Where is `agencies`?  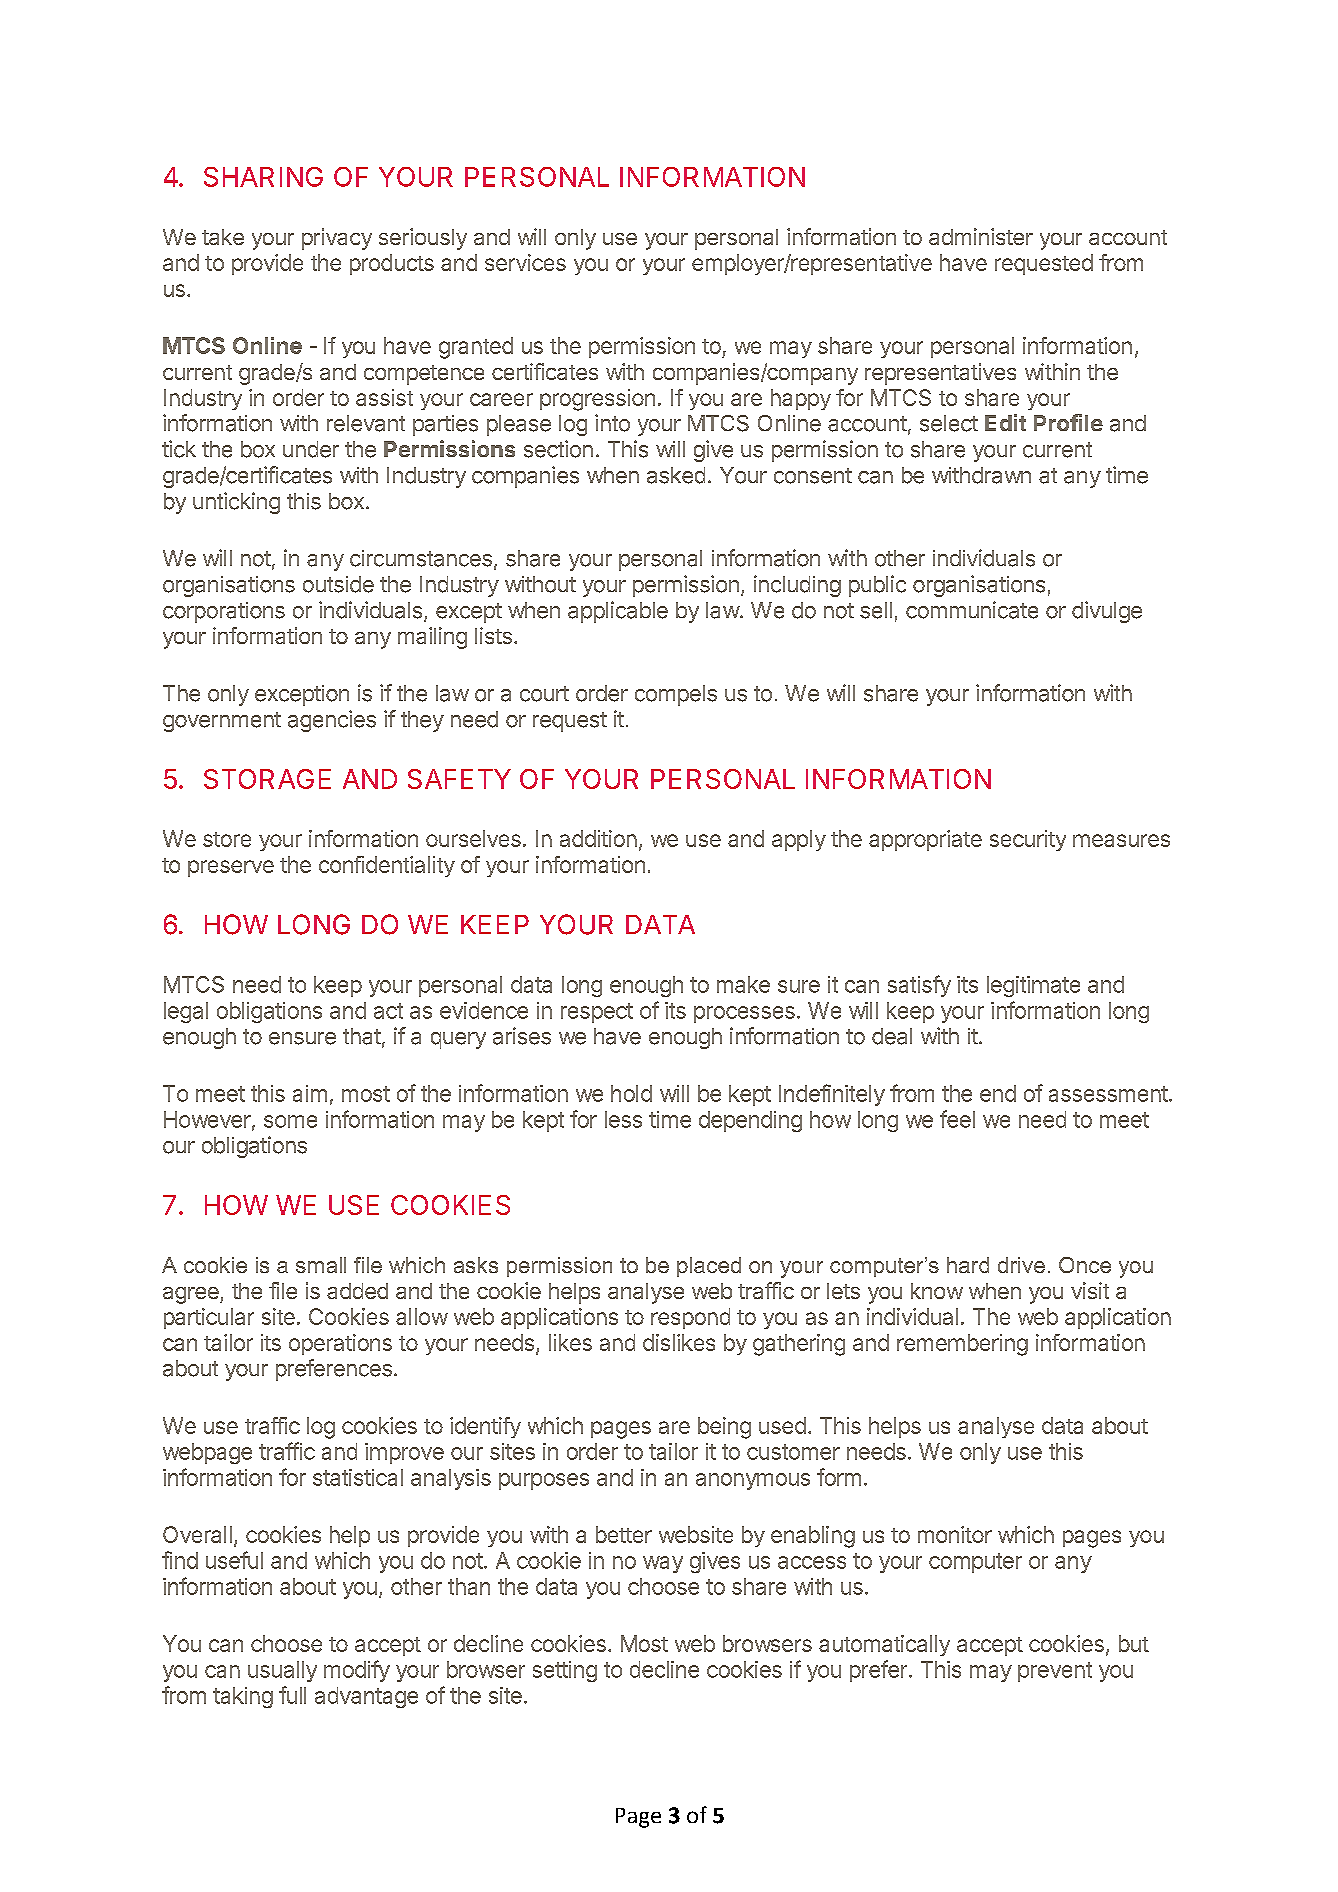 agencies is located at coordinates (332, 721).
